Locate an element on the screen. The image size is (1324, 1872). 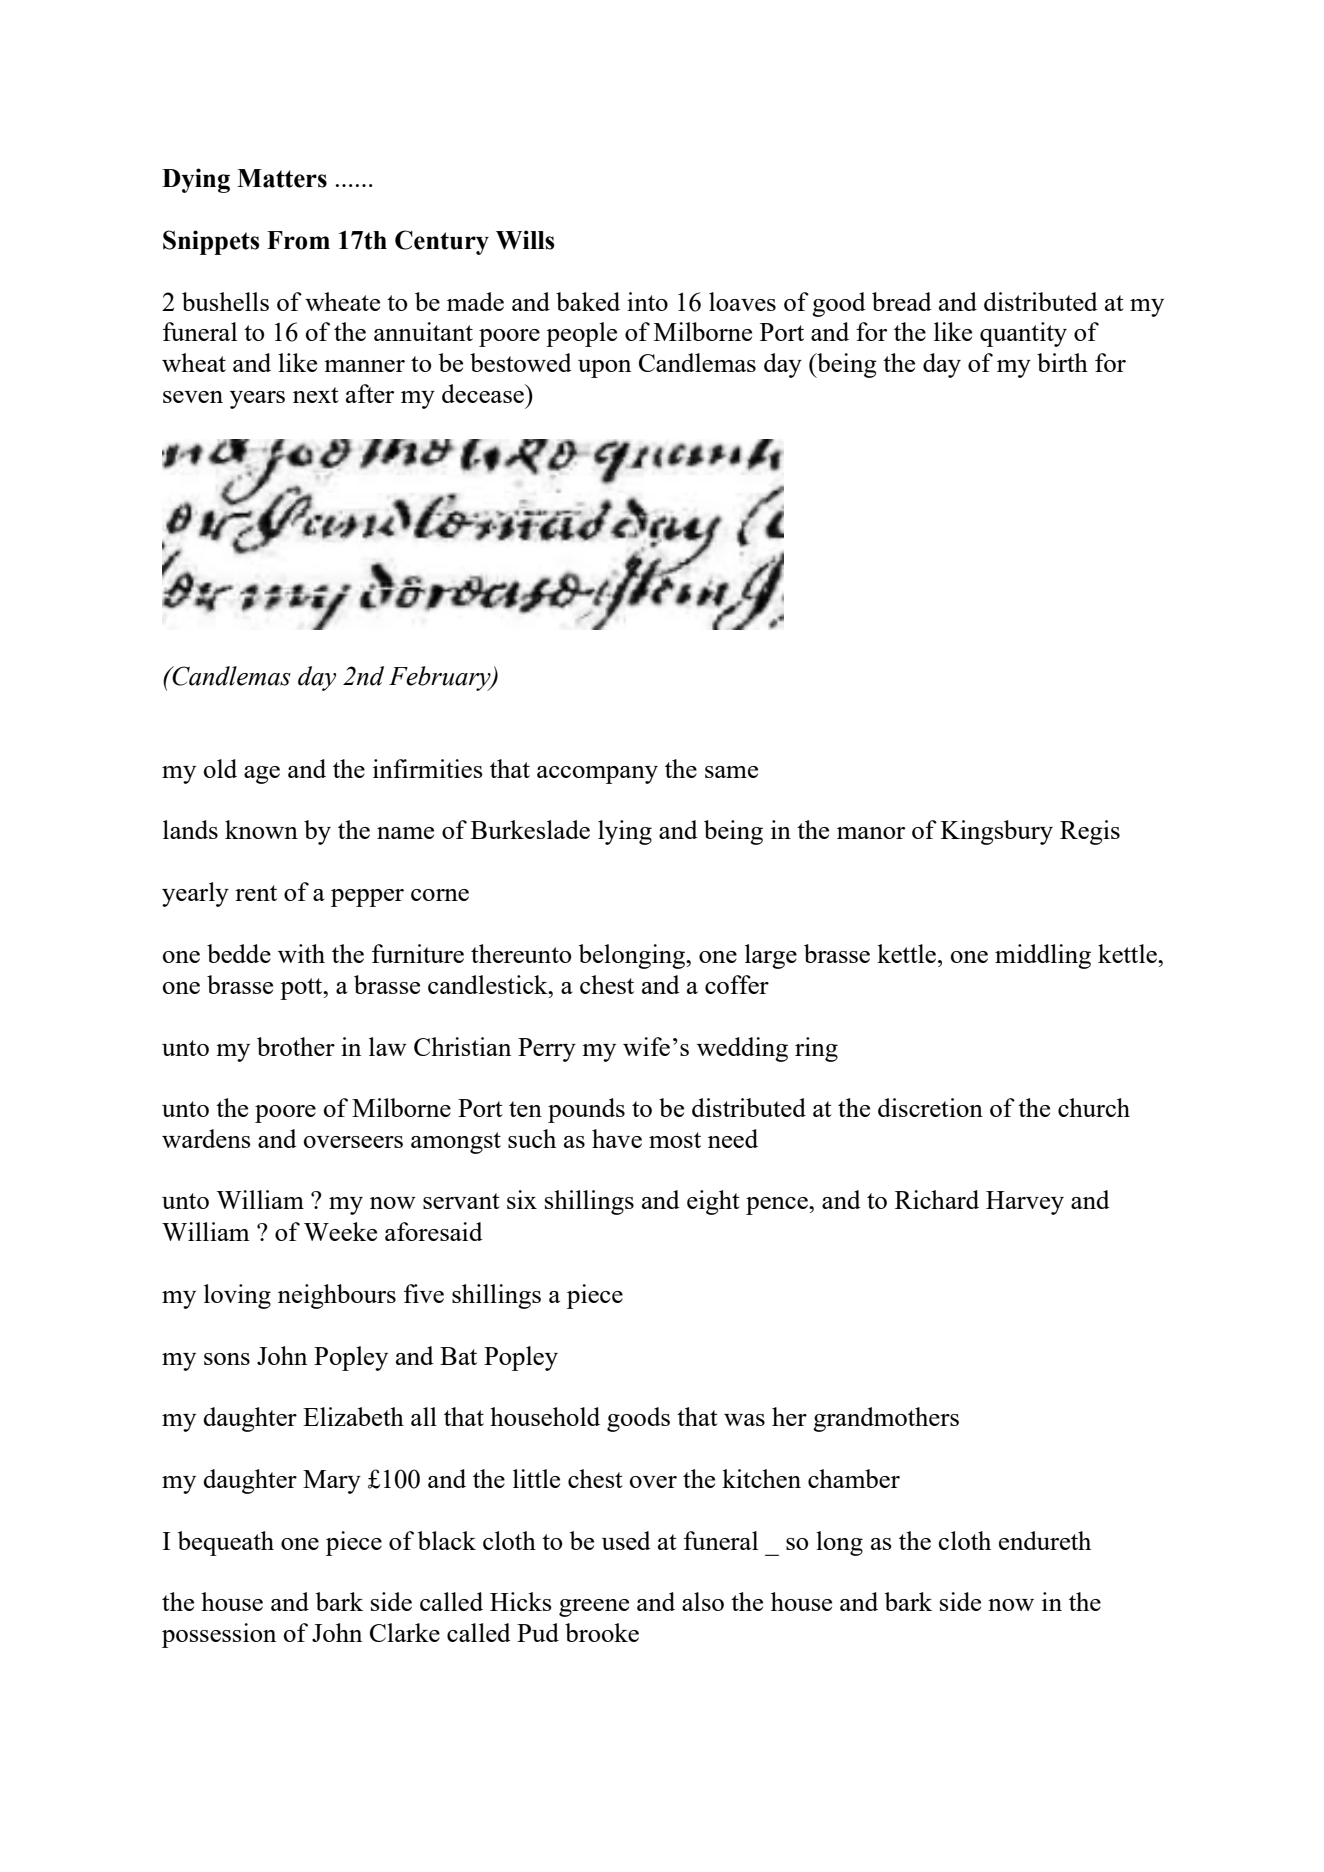
into is located at coordinates (647, 301).
